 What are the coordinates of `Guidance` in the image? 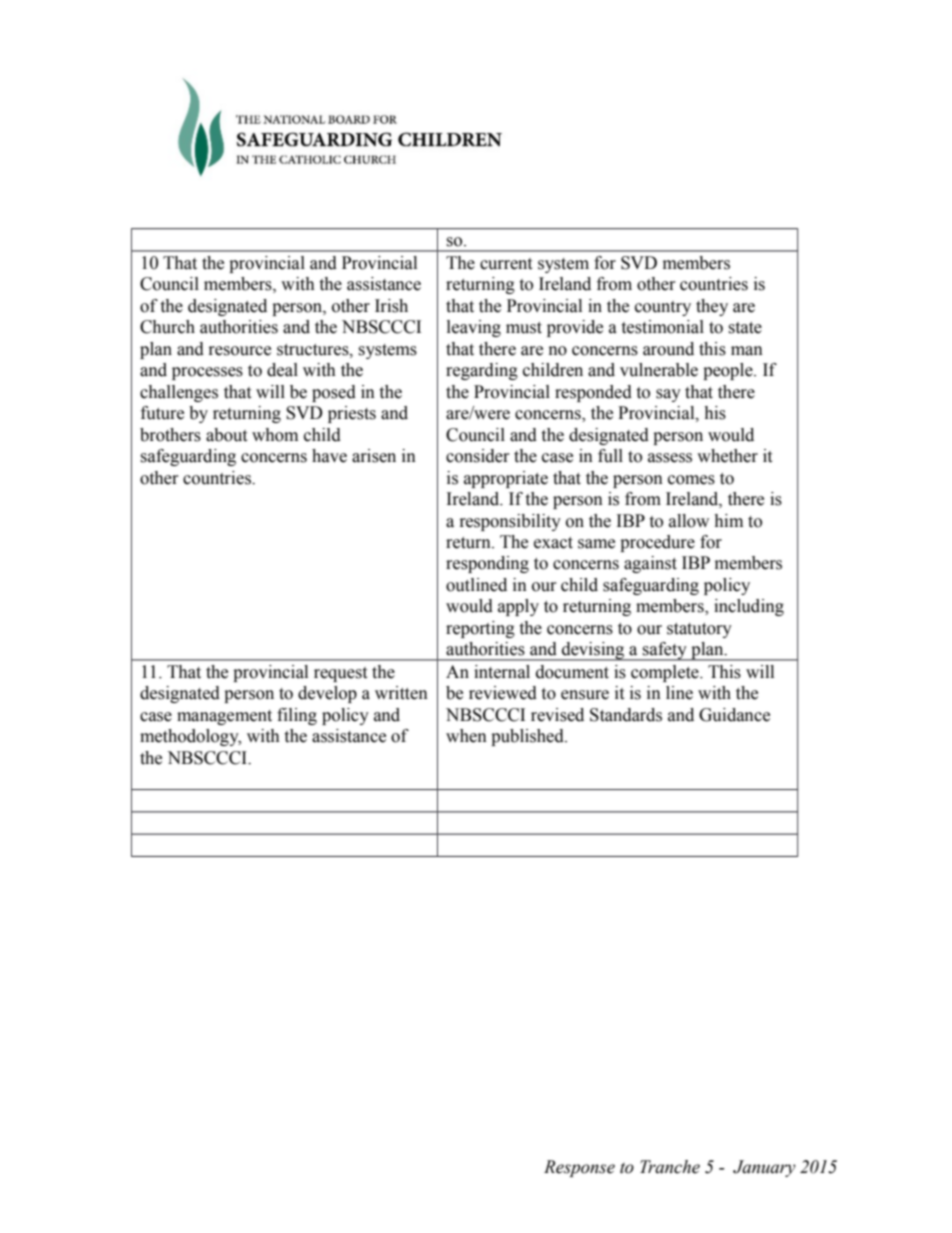 It's located at (734, 715).
